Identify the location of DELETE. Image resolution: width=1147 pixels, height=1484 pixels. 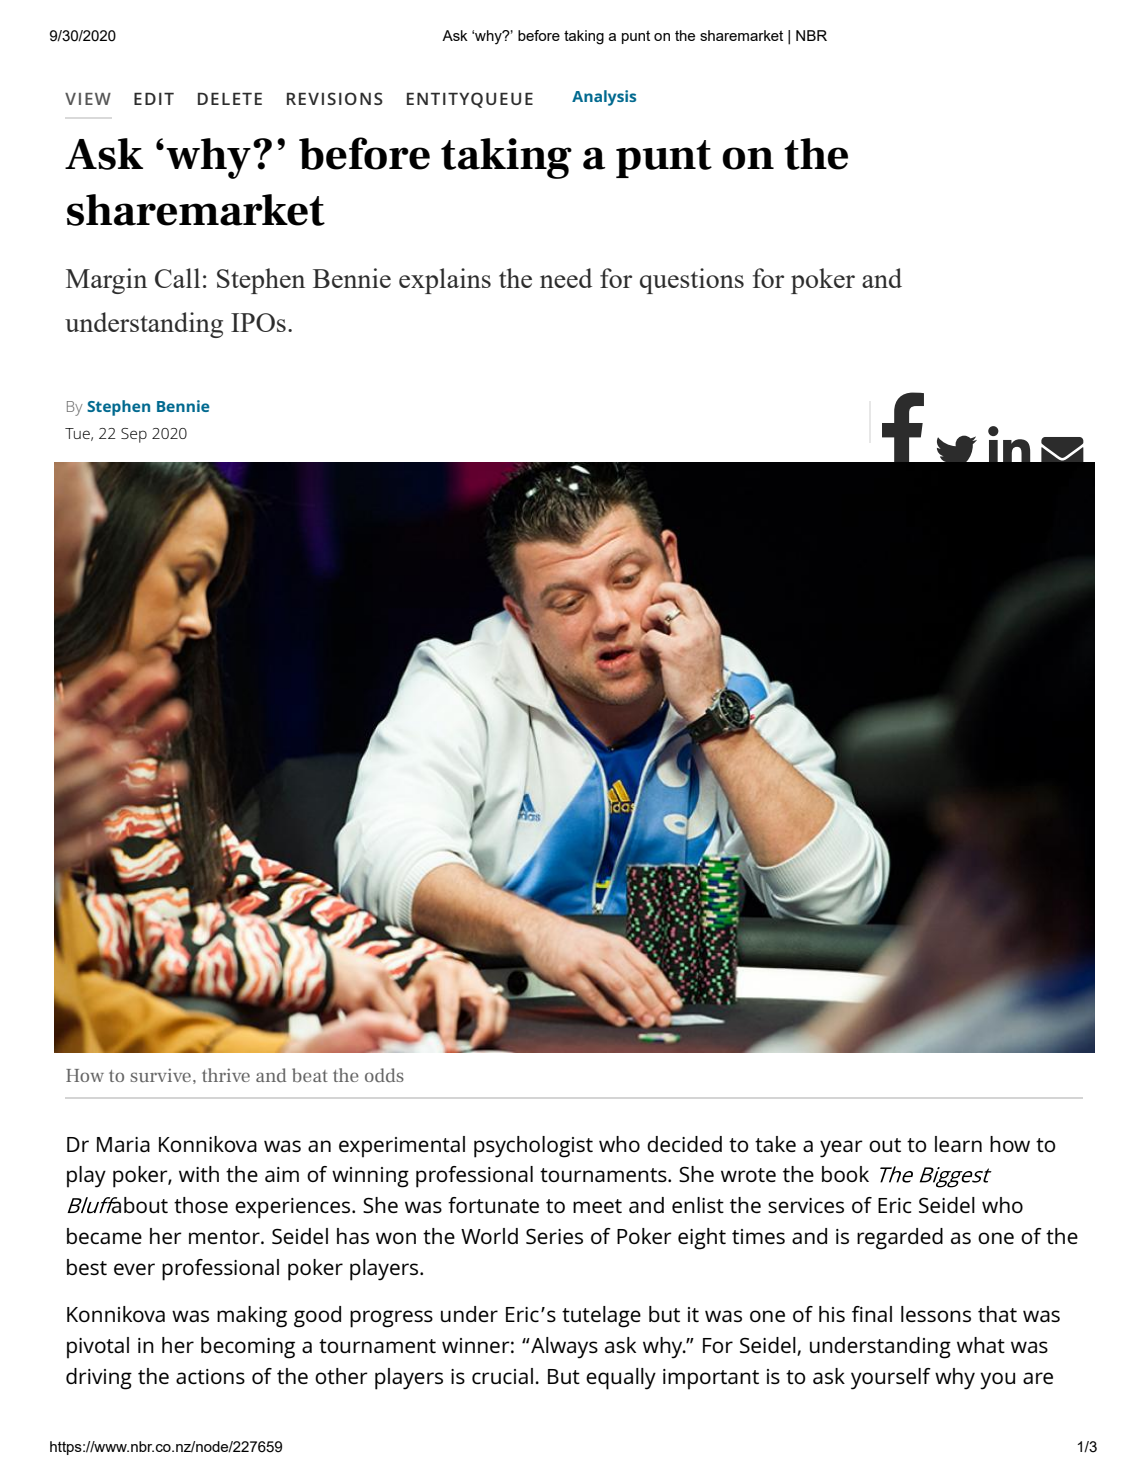
(230, 98).
